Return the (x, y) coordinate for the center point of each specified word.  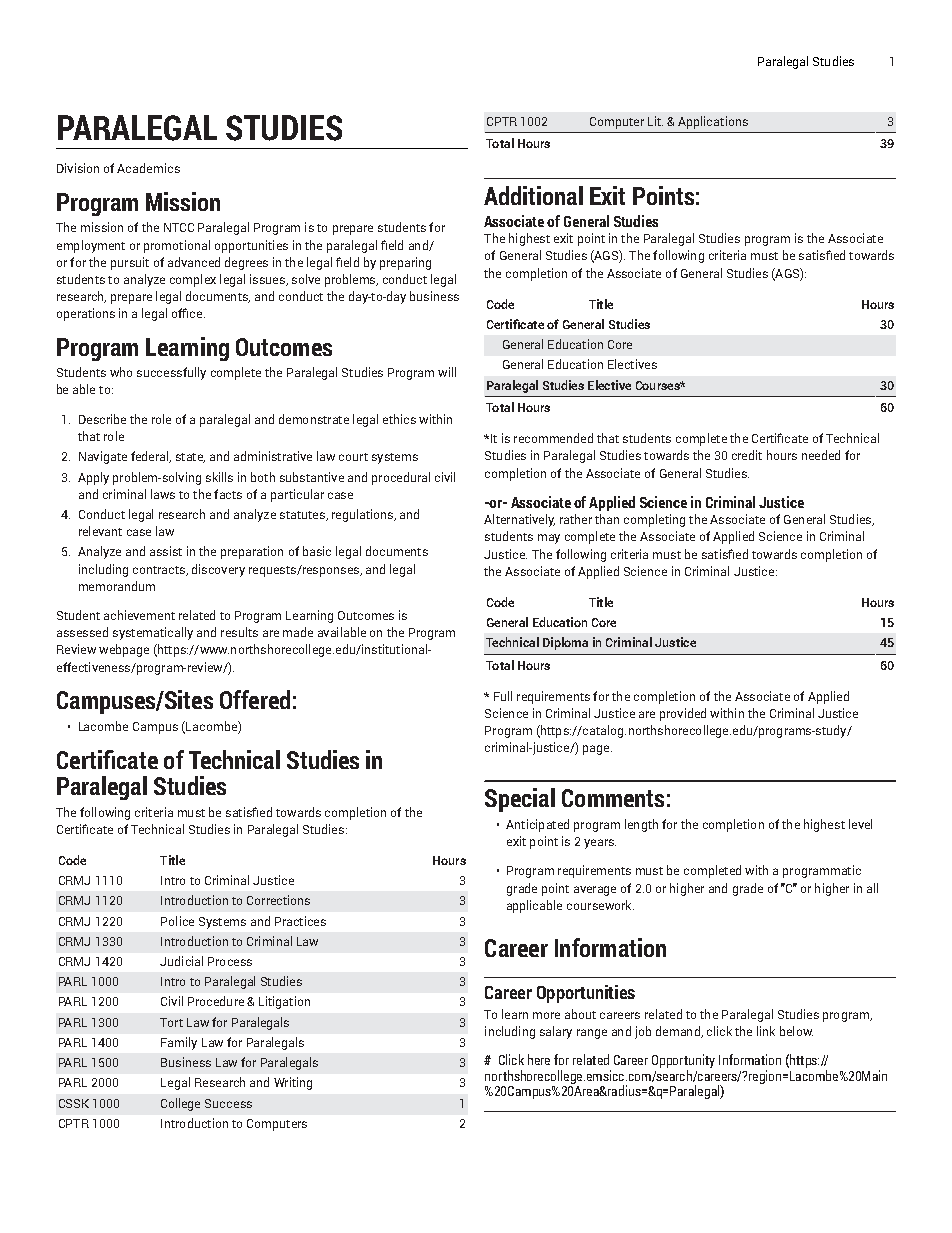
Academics (148, 168)
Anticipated (537, 825)
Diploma (565, 643)
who (121, 372)
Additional (533, 195)
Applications (713, 122)
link (766, 1031)
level (860, 824)
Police (177, 921)
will (447, 372)
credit (747, 455)
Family (179, 1043)
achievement (139, 615)
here (539, 1059)
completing (654, 520)
